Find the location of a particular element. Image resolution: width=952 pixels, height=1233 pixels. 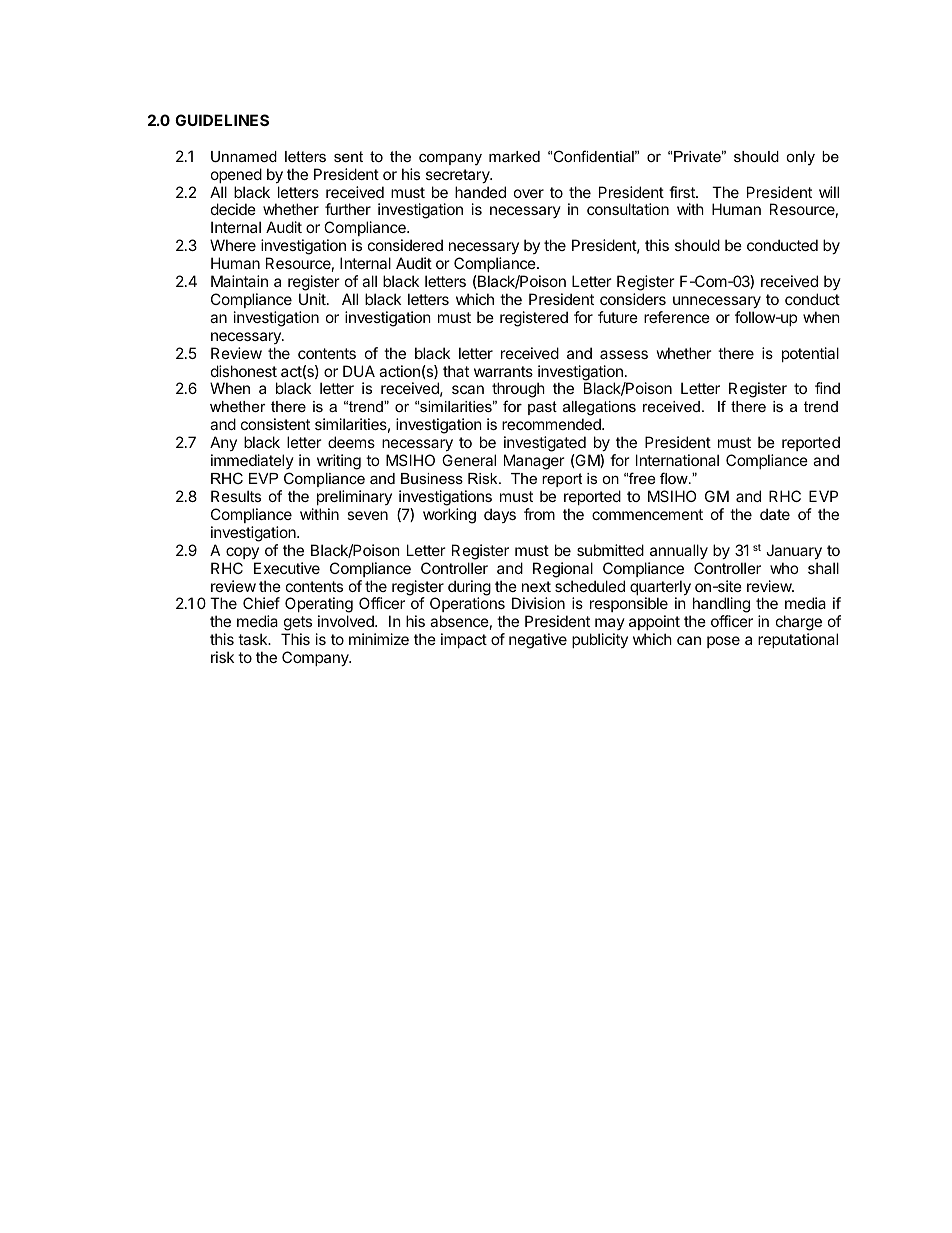

considers is located at coordinates (633, 299).
